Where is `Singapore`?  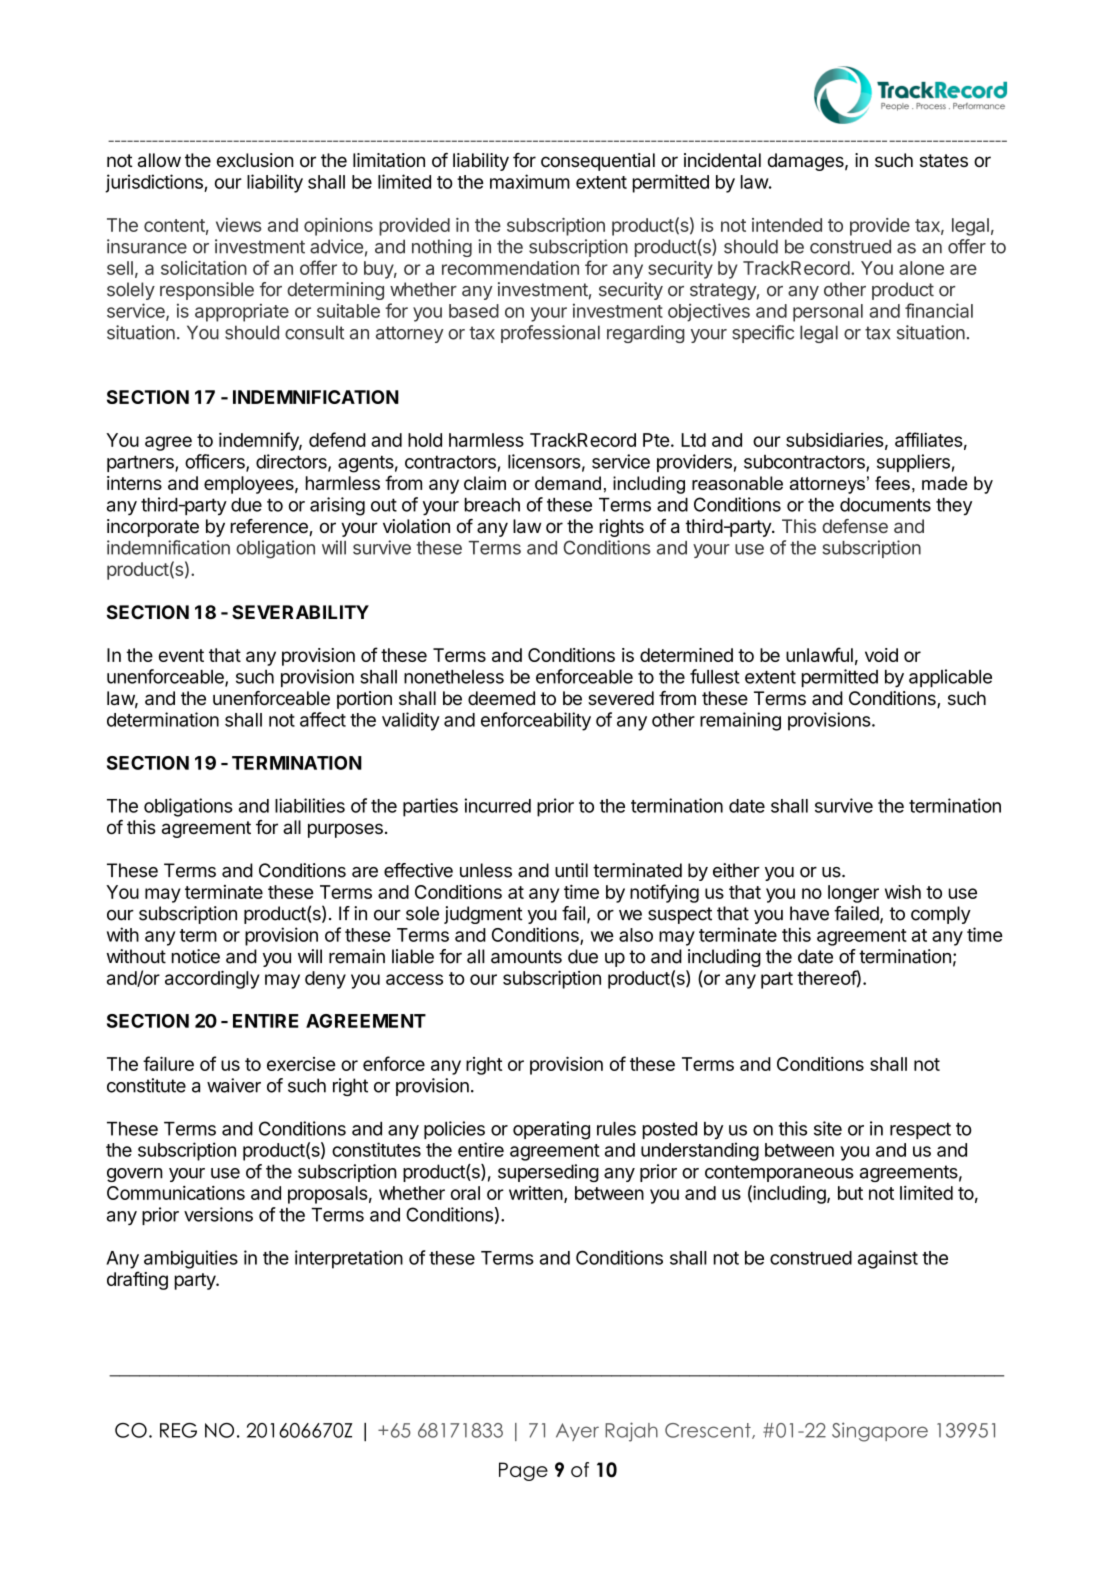
Singapore is located at coordinates (880, 1432).
